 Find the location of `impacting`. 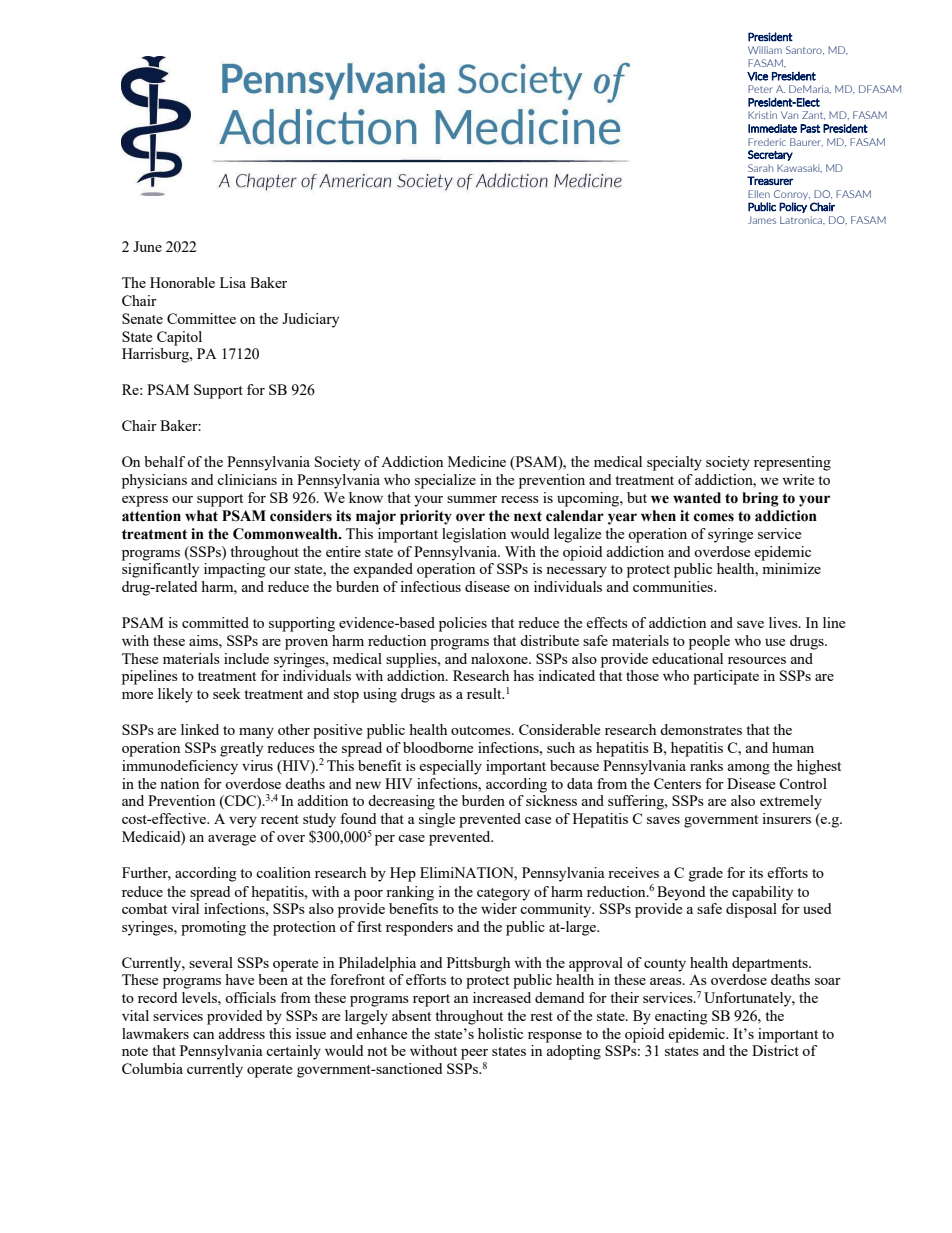

impacting is located at coordinates (235, 570).
